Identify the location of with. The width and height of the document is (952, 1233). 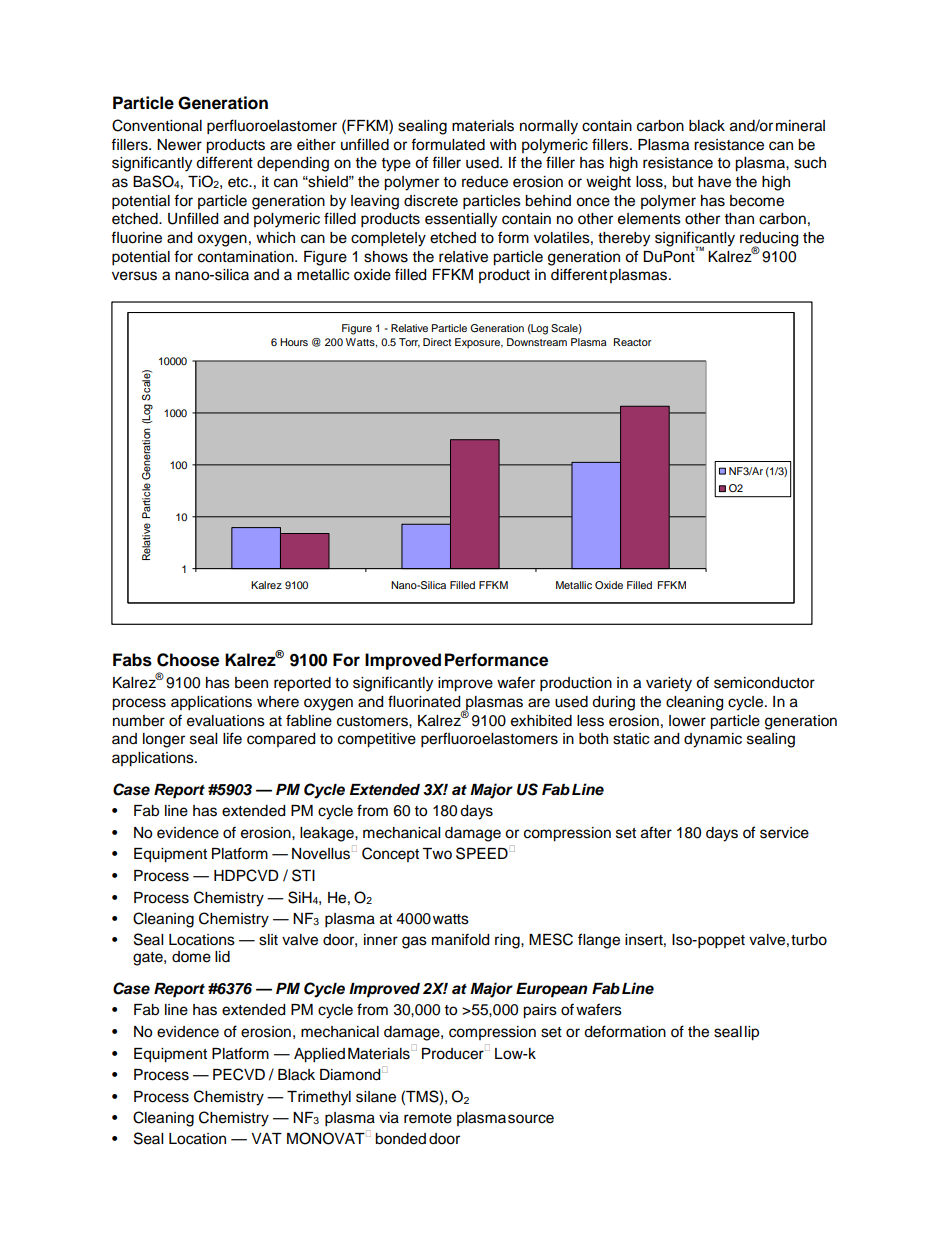
(503, 144).
